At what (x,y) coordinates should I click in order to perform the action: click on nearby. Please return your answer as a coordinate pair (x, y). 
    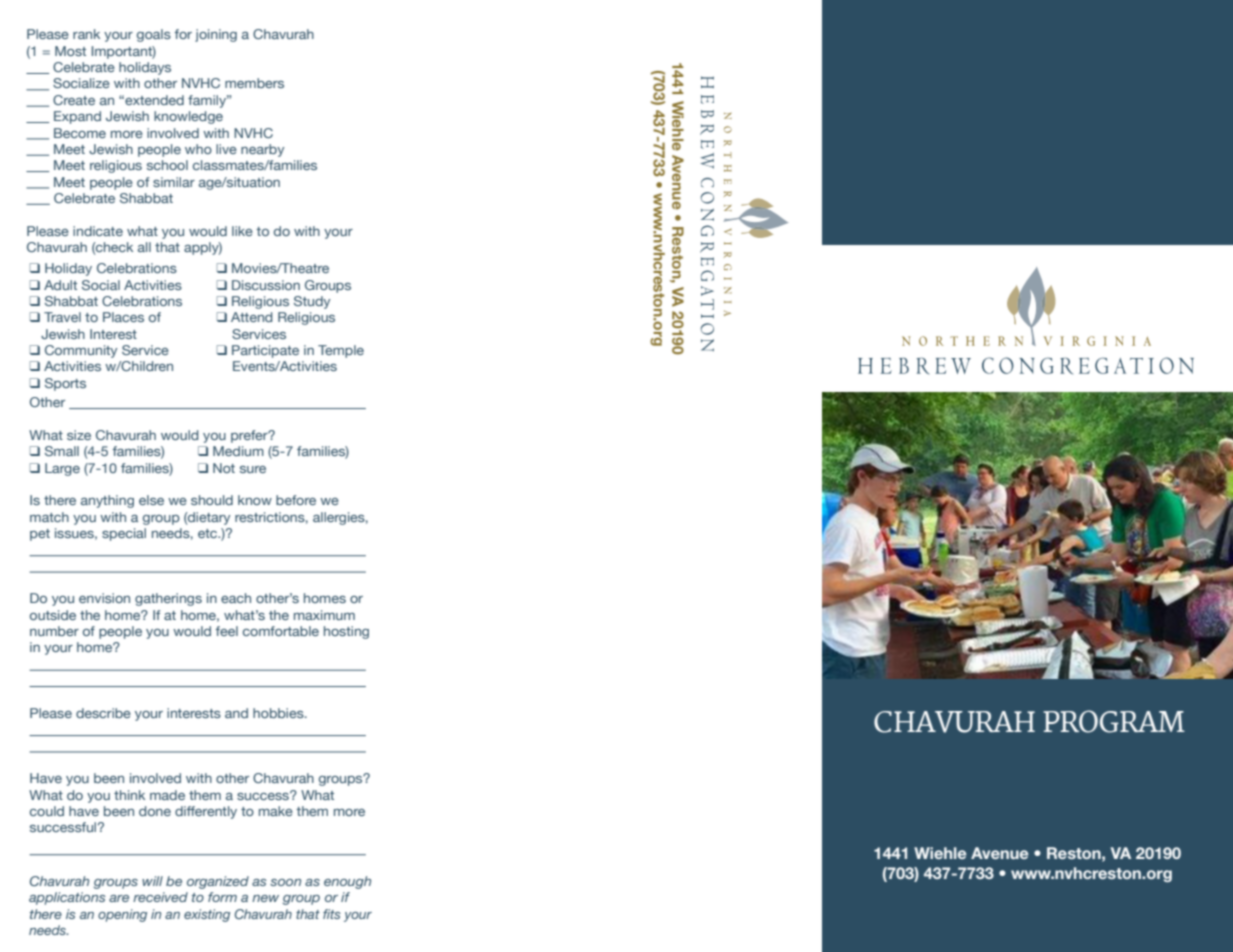
    Looking at the image, I should click on (262, 150).
